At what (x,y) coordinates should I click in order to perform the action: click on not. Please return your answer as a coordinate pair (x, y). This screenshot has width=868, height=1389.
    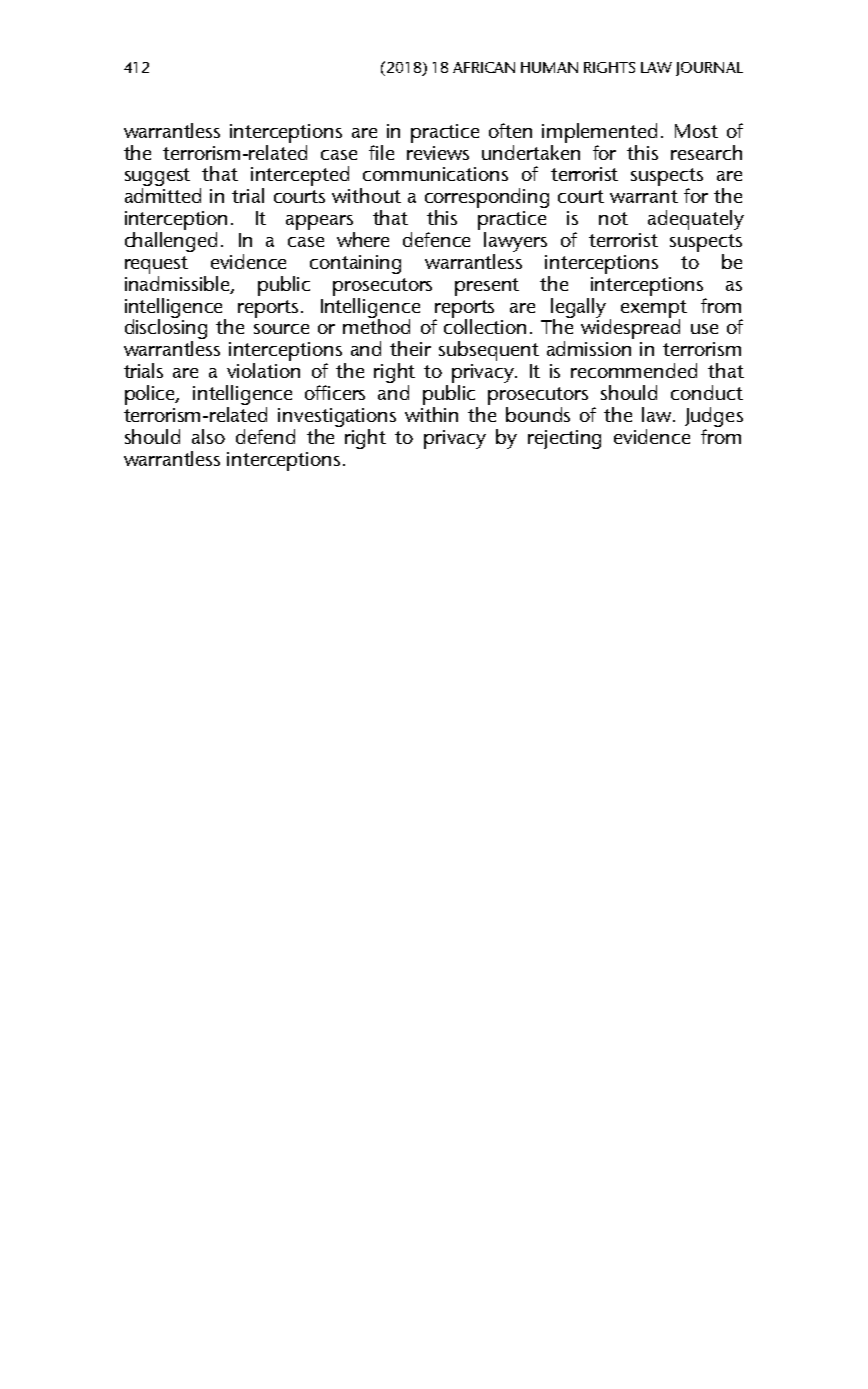
    Looking at the image, I should click on (613, 218).
